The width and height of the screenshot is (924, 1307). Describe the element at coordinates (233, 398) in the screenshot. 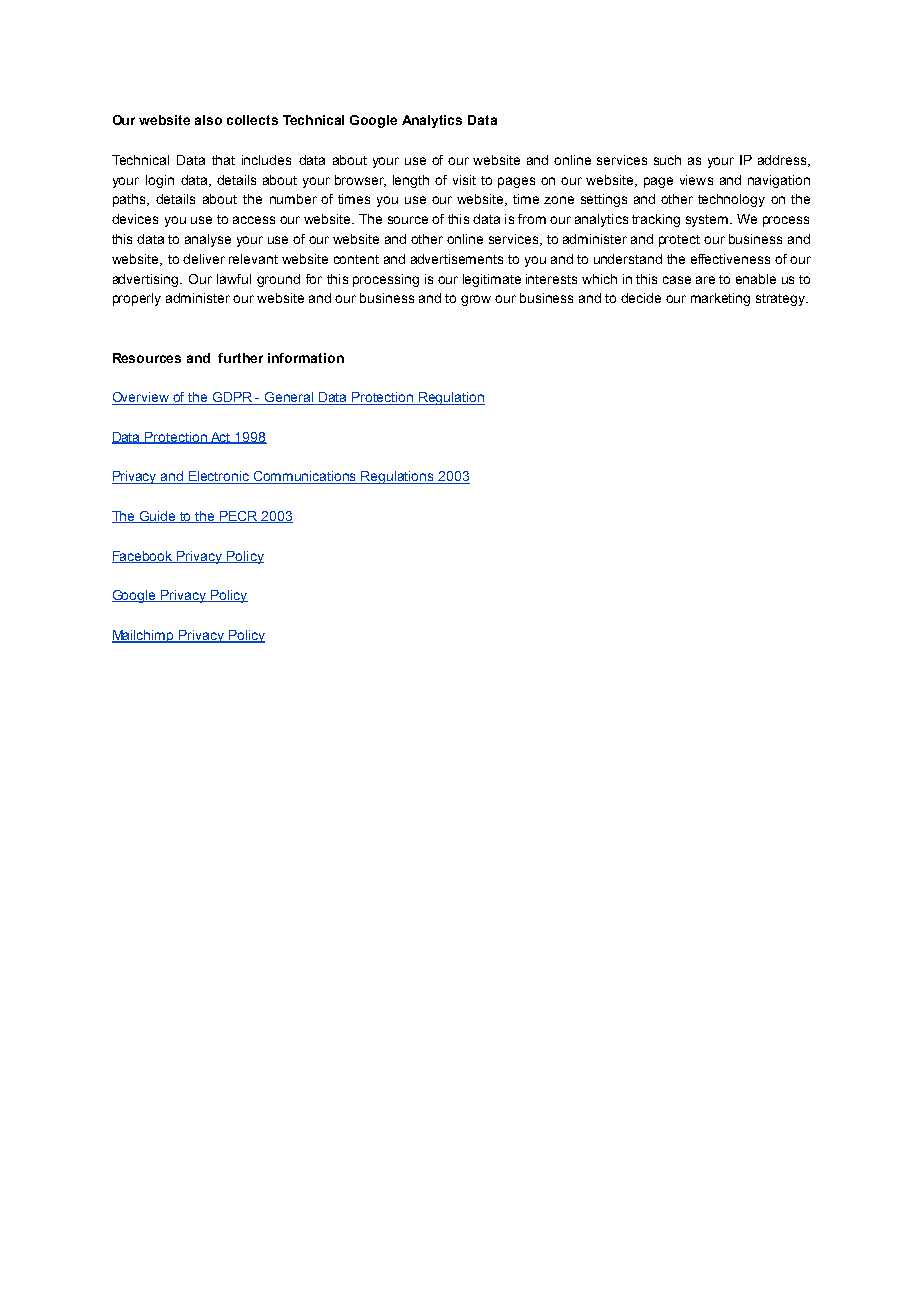

I see `GDPR` at that location.
